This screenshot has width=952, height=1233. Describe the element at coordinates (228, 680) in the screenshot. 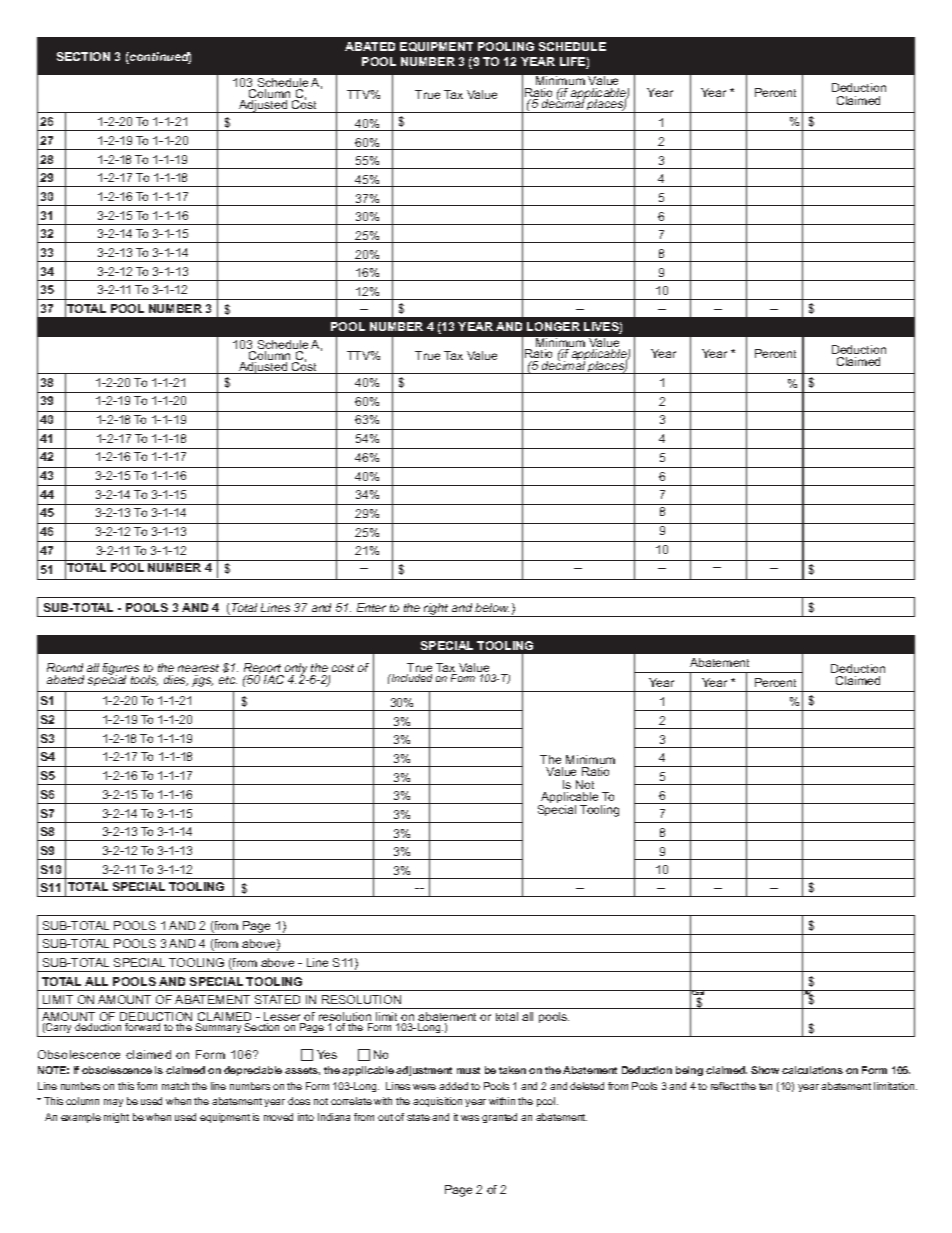

I see `etc` at that location.
